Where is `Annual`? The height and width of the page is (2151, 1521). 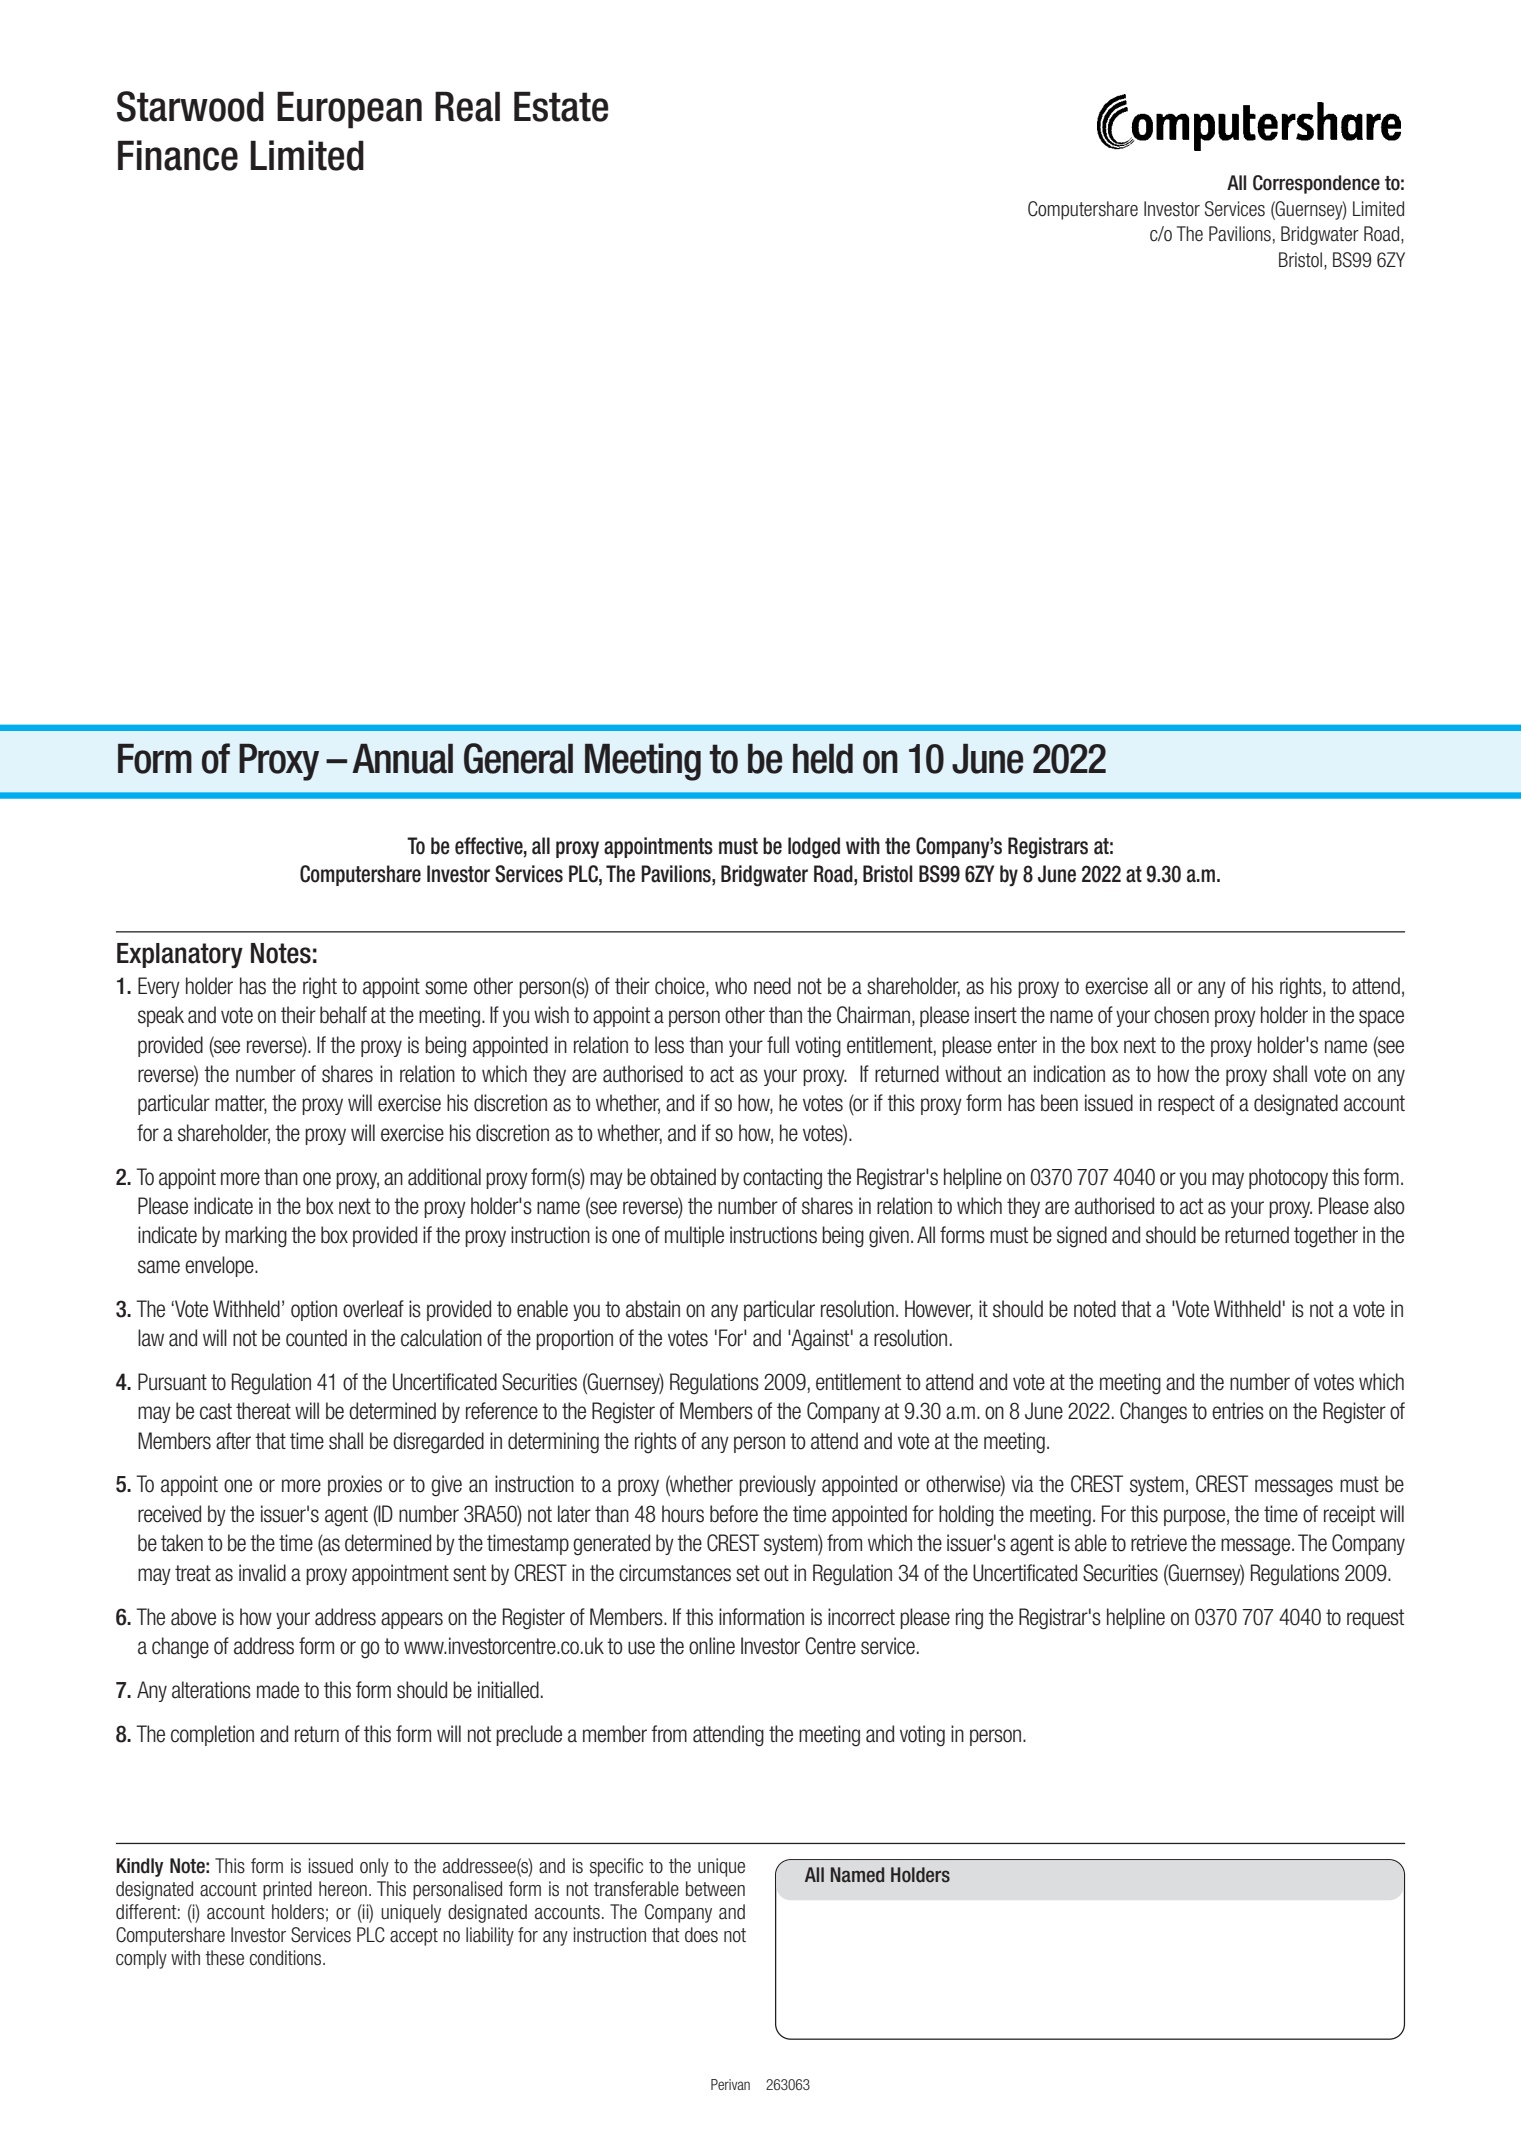 Annual is located at coordinates (402, 759).
